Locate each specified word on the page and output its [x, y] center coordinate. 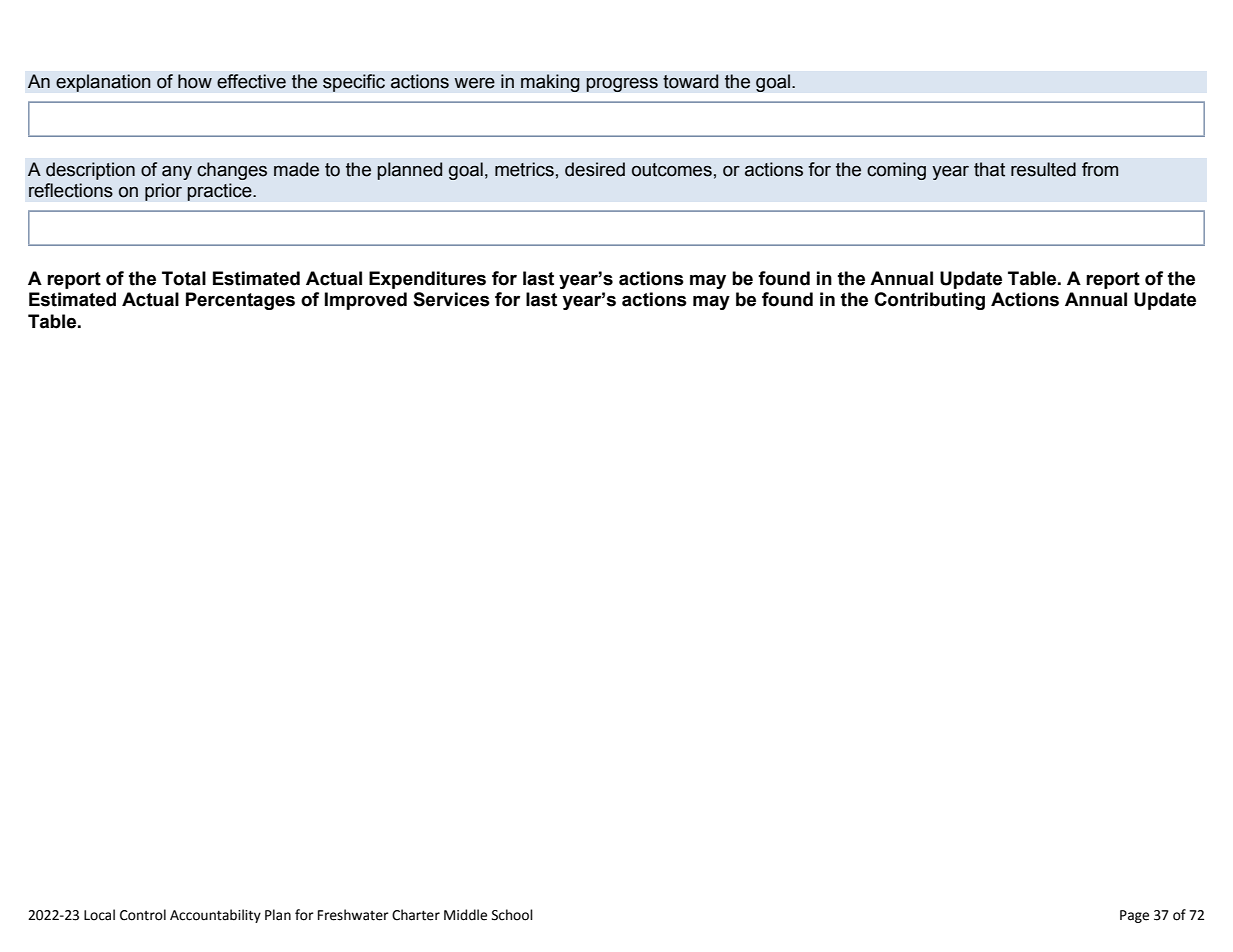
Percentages [240, 301]
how [195, 81]
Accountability [215, 916]
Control [143, 915]
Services [451, 299]
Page [1134, 916]
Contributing [929, 301]
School [512, 915]
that [989, 169]
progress [622, 84]
